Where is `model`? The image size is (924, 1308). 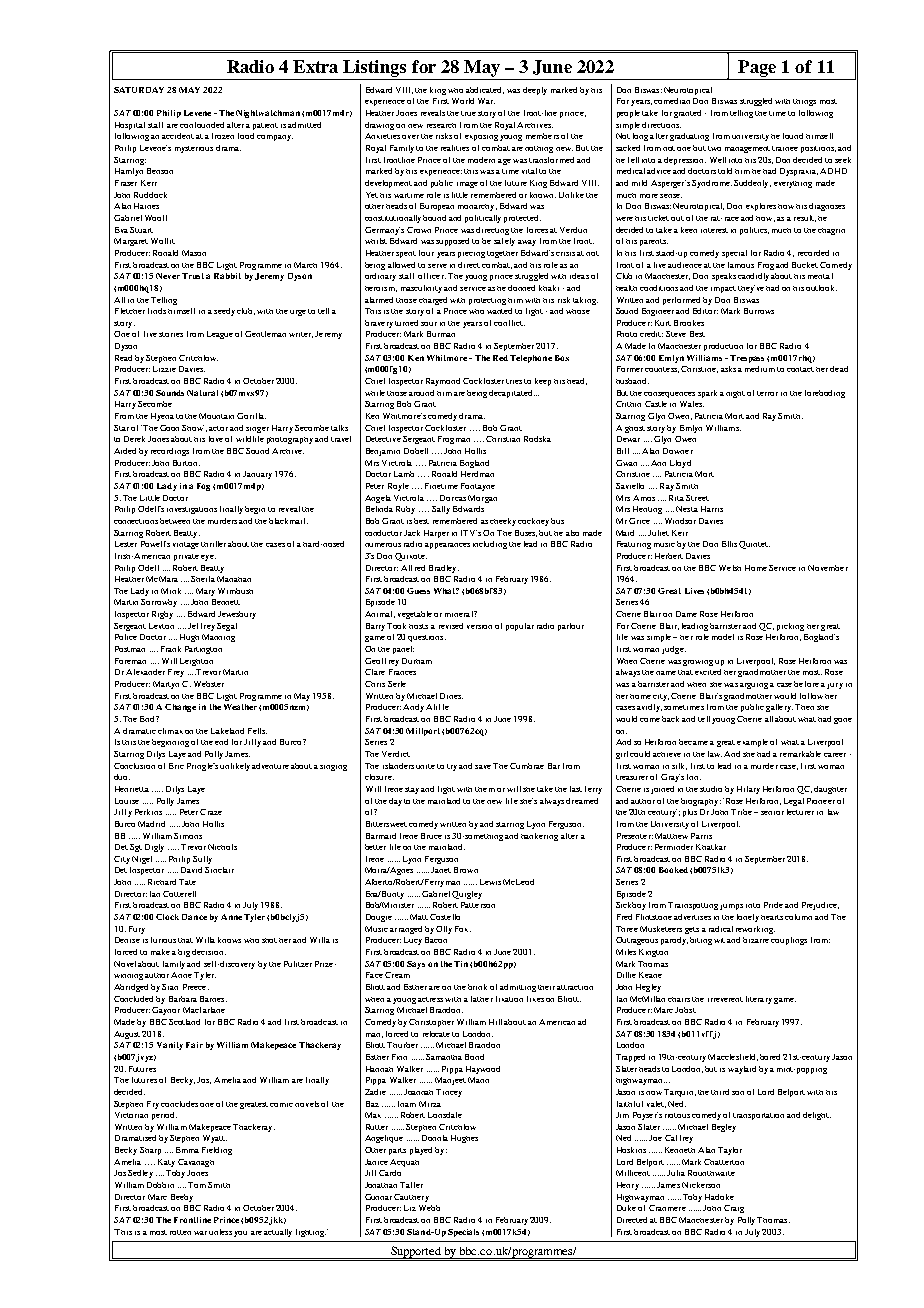 model is located at coordinates (723, 637).
